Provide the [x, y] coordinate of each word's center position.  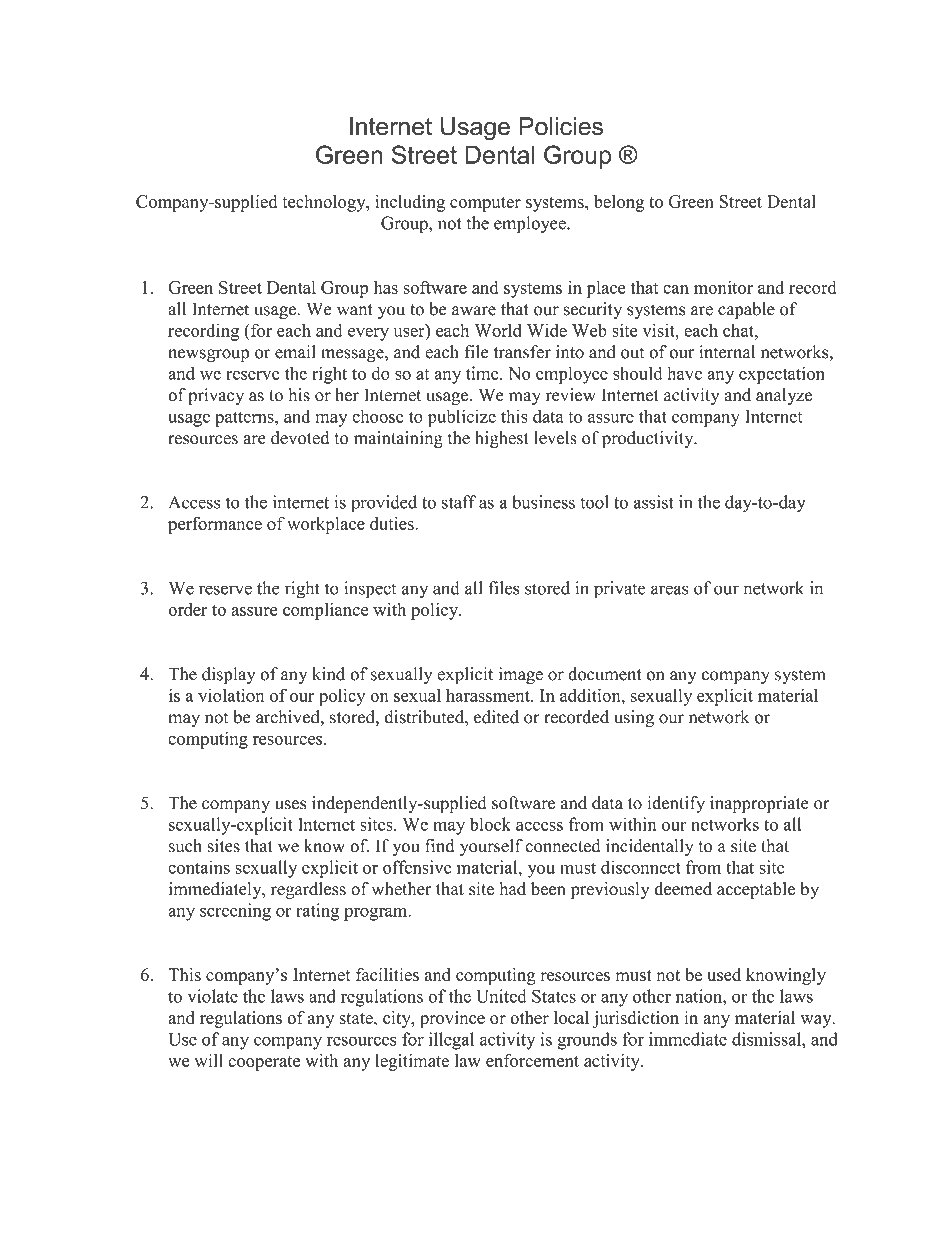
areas [669, 590]
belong [619, 203]
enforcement [532, 1060]
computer [485, 204]
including [410, 203]
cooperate [264, 1063]
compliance [325, 611]
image [521, 676]
